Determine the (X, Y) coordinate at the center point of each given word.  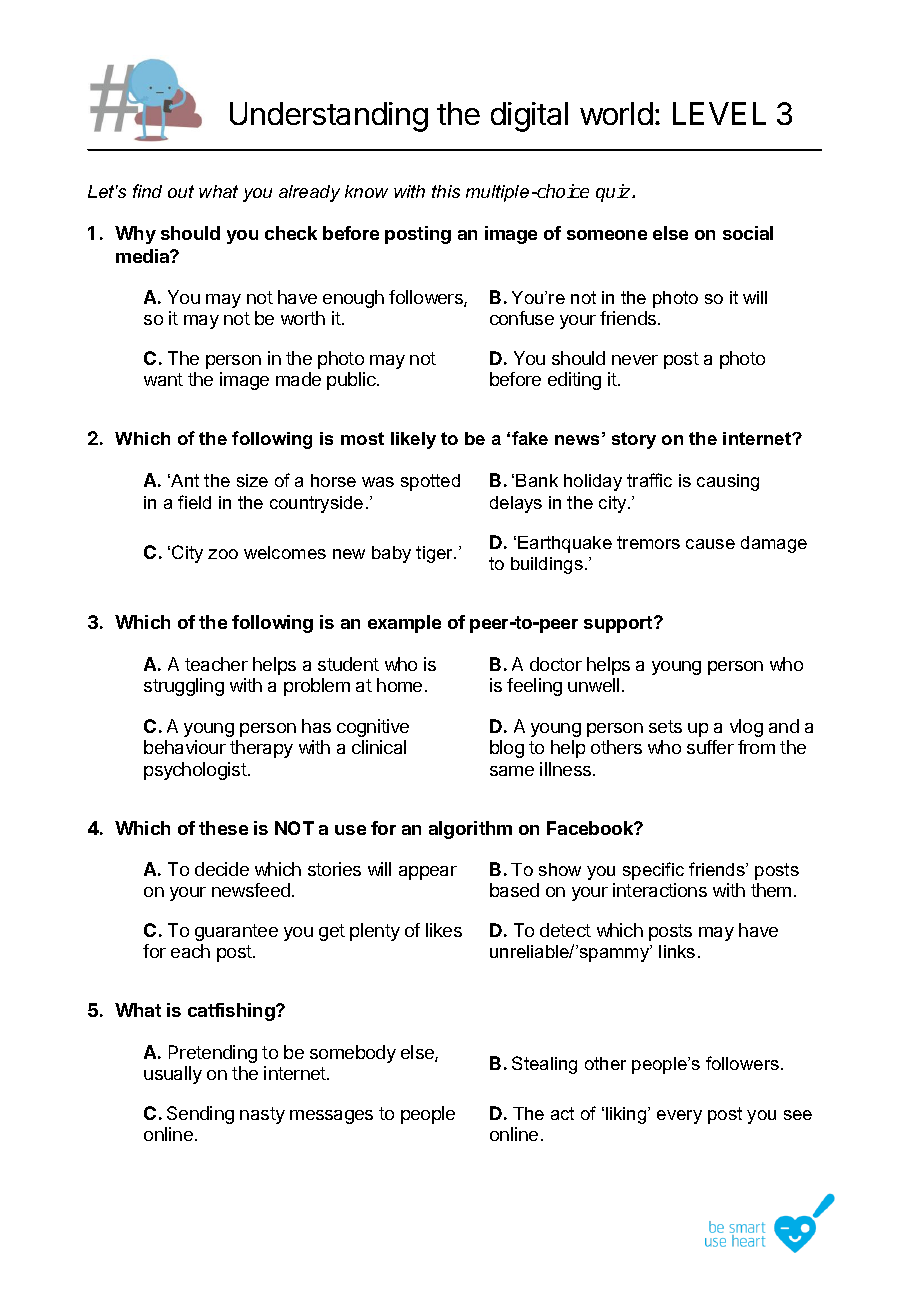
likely (413, 440)
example (404, 624)
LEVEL (719, 113)
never (635, 360)
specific (653, 871)
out (181, 191)
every (679, 1117)
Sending (200, 1115)
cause (710, 544)
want (163, 379)
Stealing (544, 1065)
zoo (223, 554)
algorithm (470, 830)
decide (222, 869)
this (446, 191)
